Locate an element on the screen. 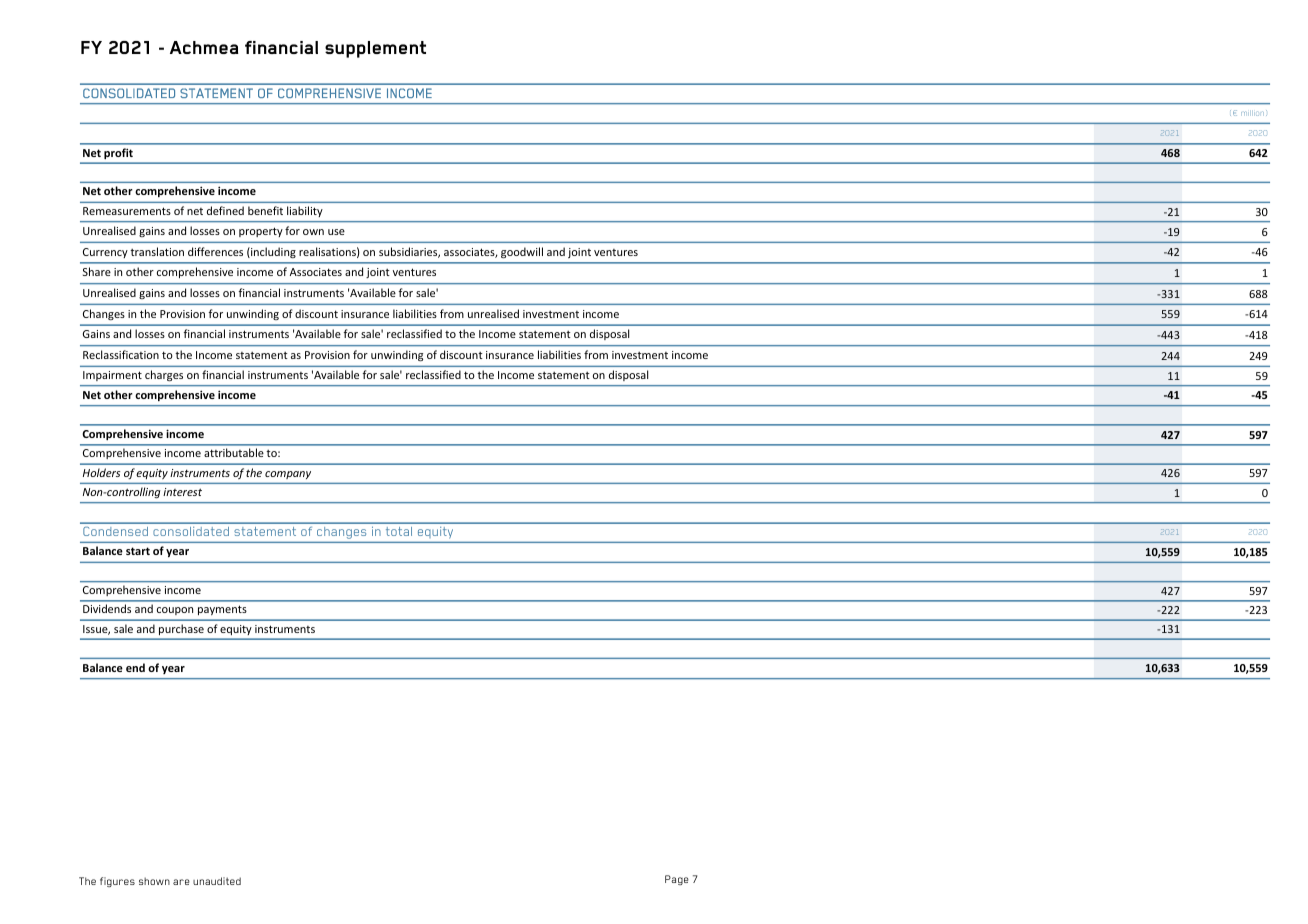 This screenshot has height=924, width=1308. translation is located at coordinates (157, 251).
